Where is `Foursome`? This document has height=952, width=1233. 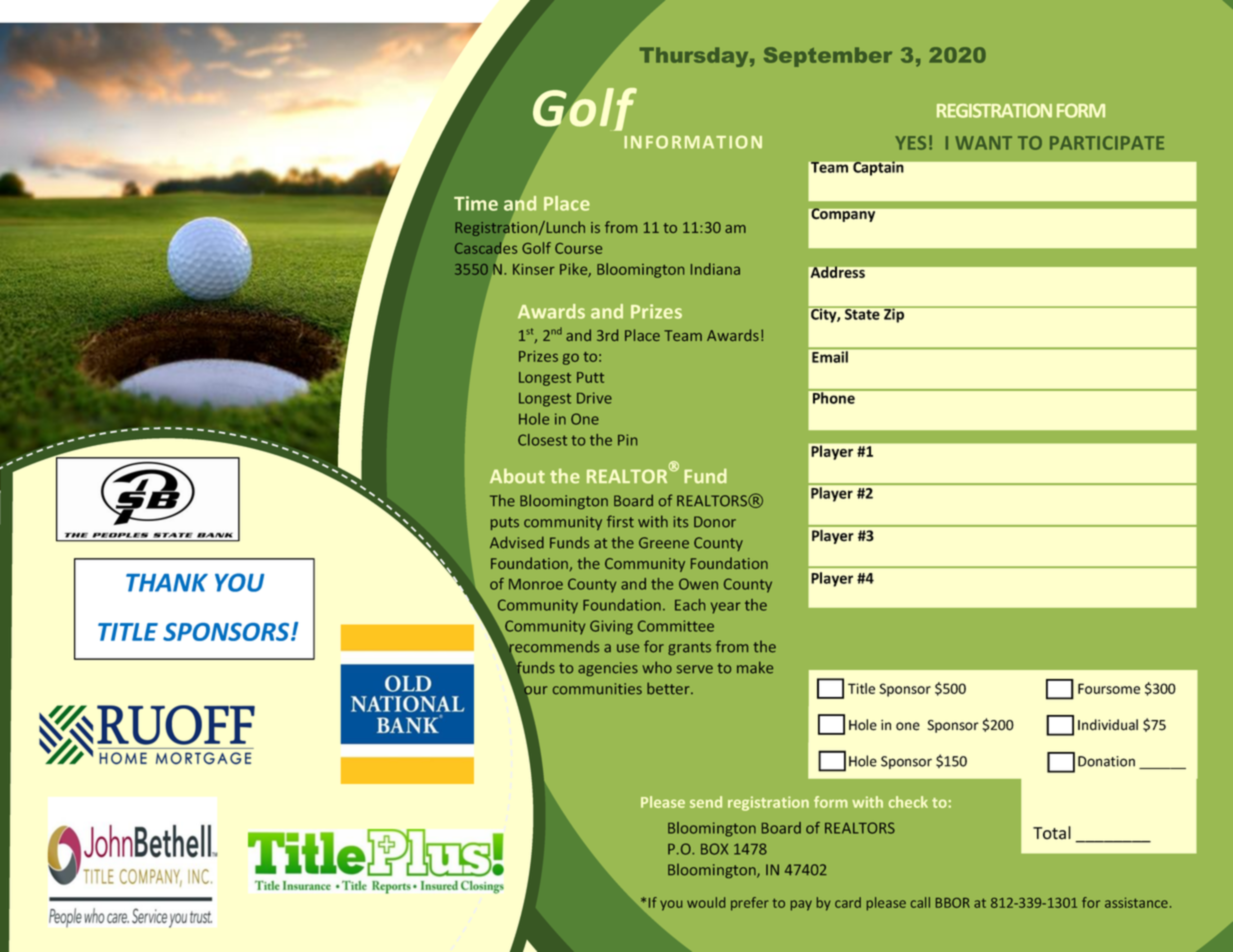 Foursome is located at coordinates (1109, 688).
